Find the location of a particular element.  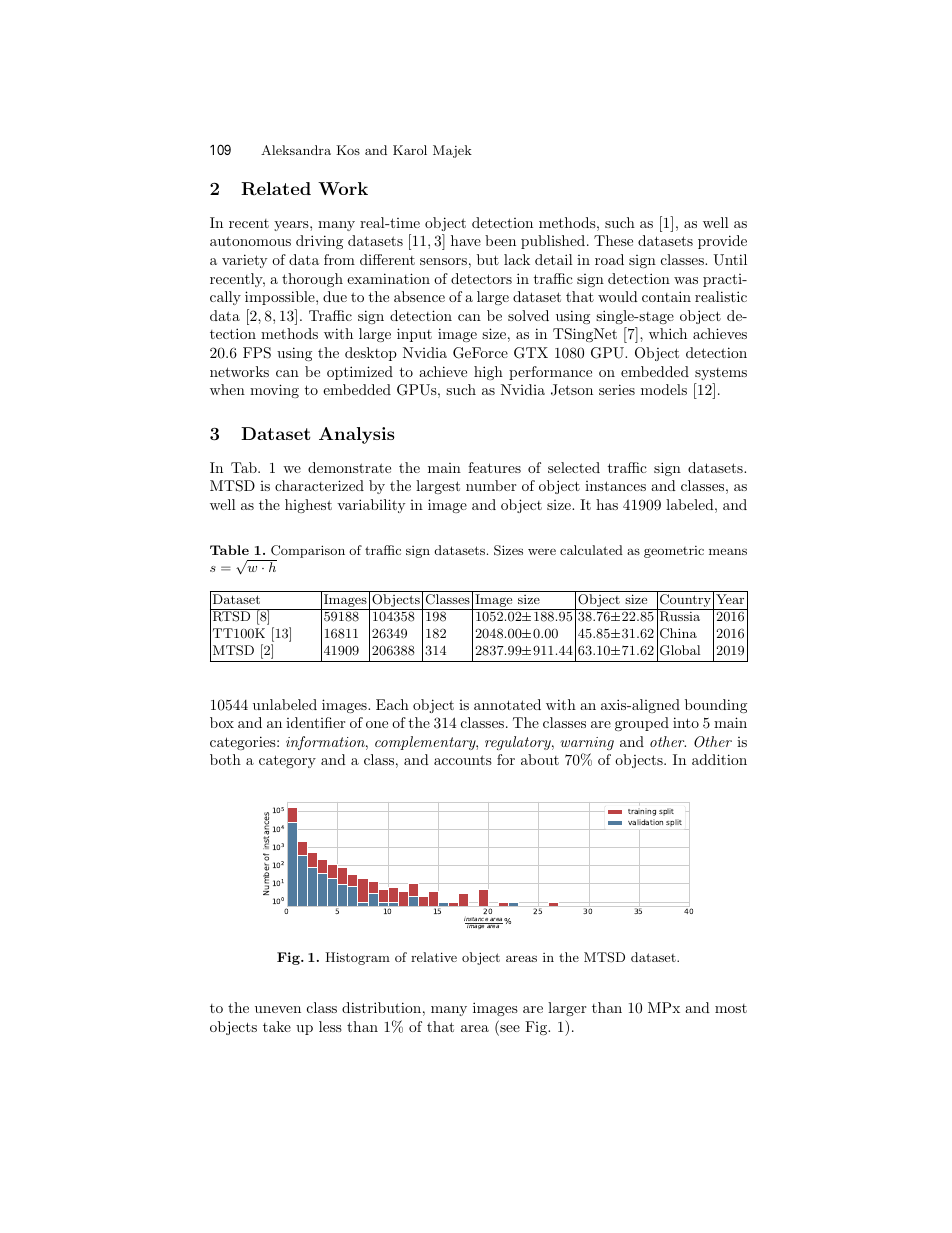

geometric is located at coordinates (674, 552).
